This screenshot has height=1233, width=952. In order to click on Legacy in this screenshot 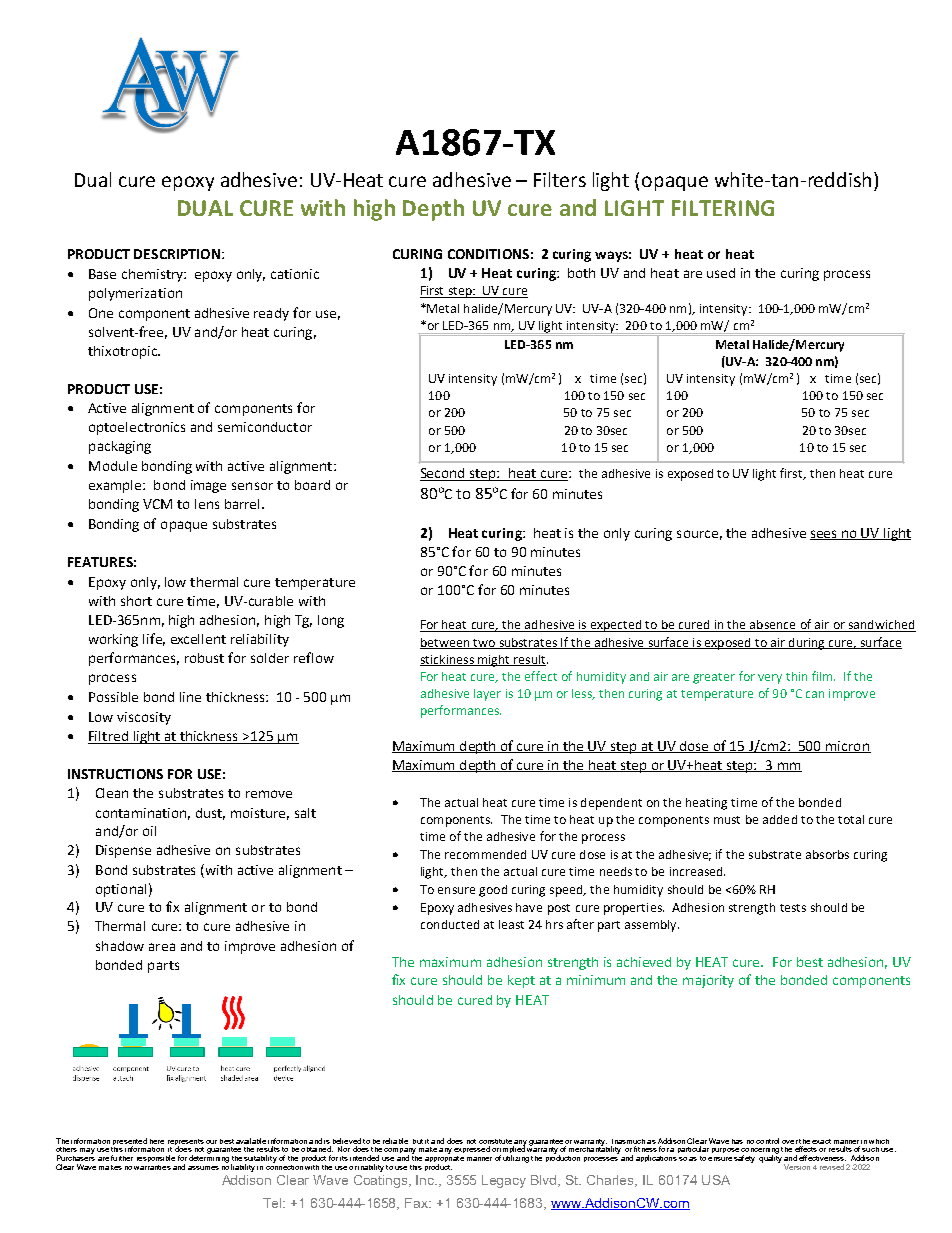, I will do `click(504, 1181)`.
